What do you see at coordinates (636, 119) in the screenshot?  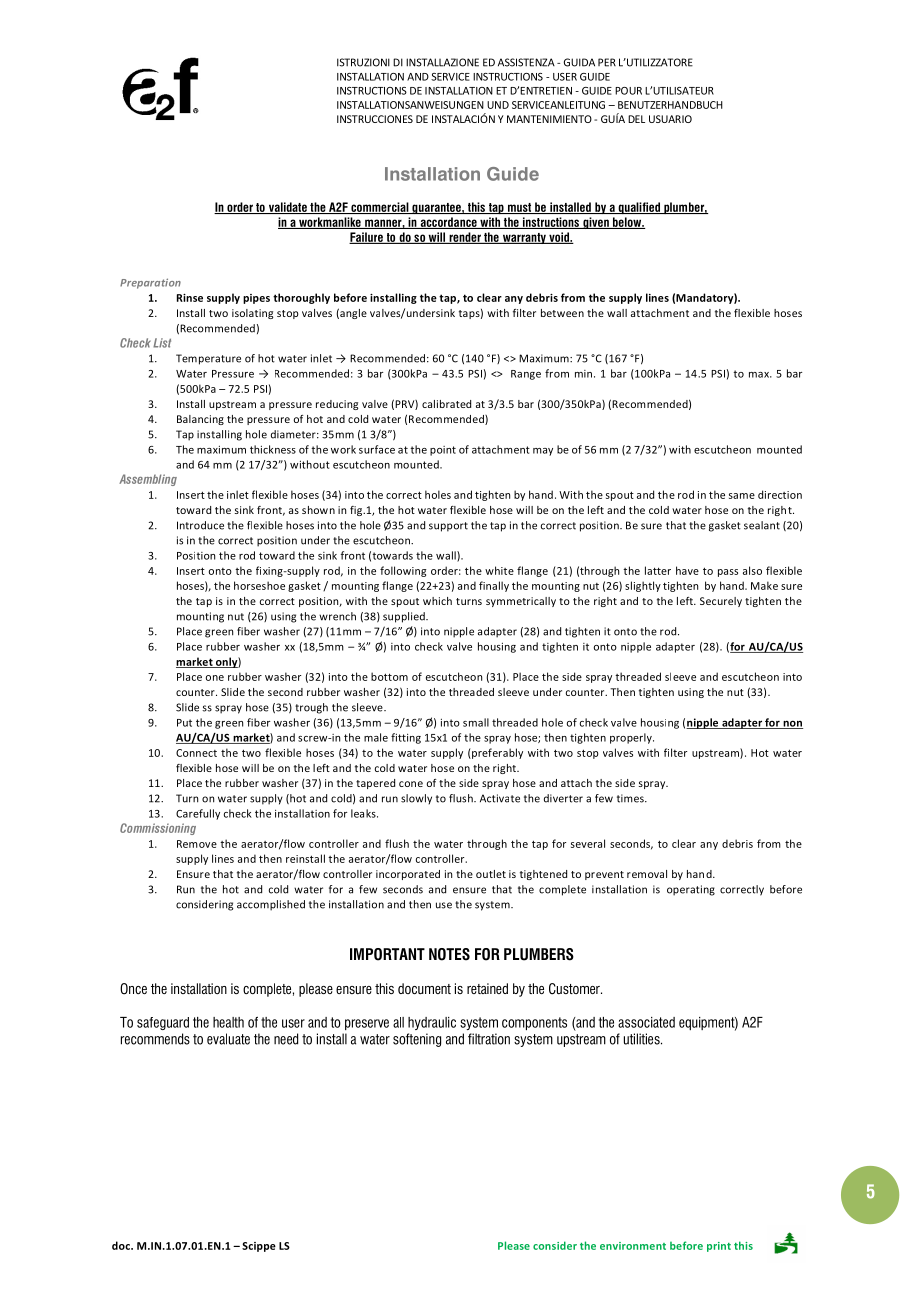 I see `DEL` at bounding box center [636, 119].
